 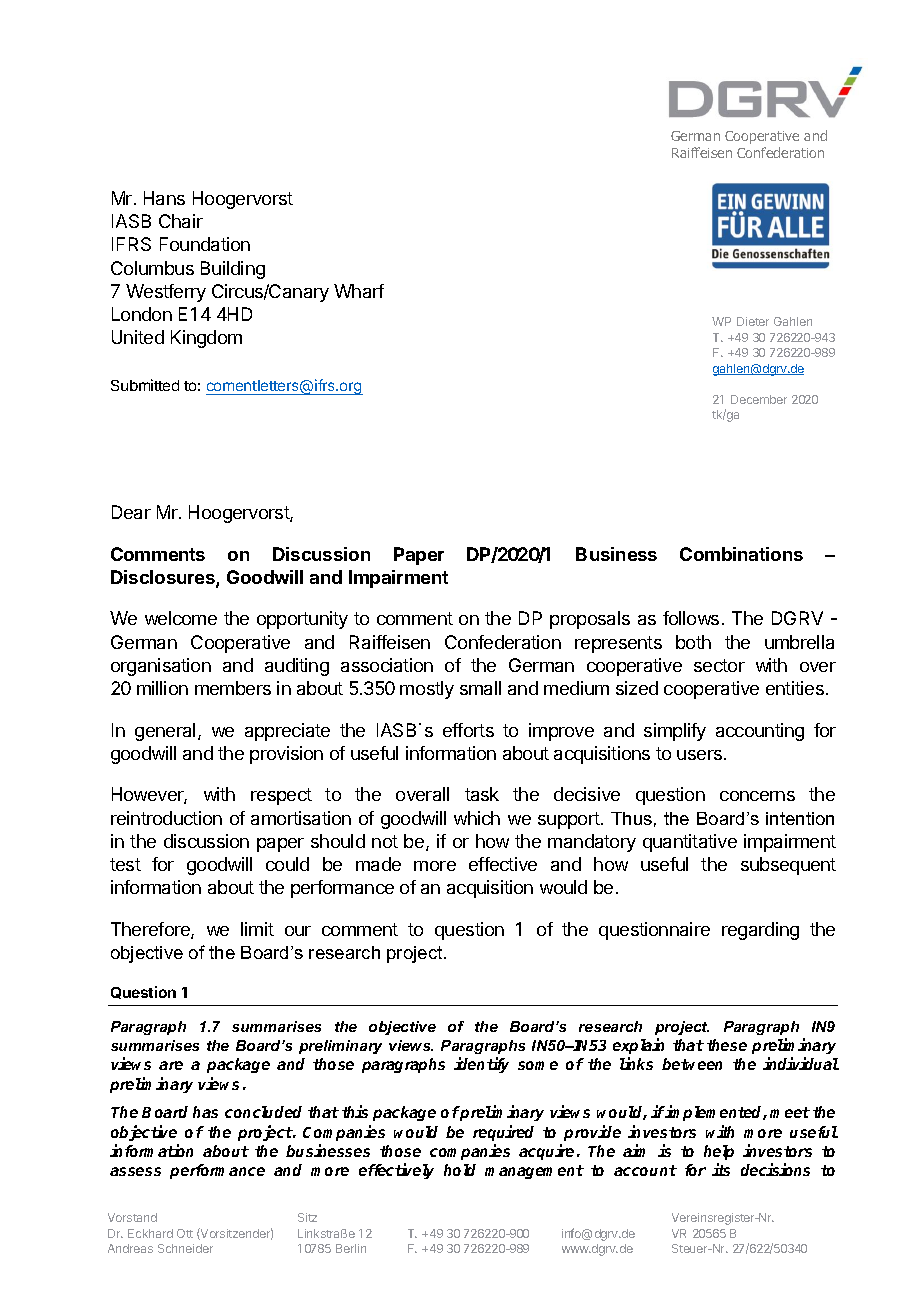 I want to click on Dear, so click(x=131, y=512).
